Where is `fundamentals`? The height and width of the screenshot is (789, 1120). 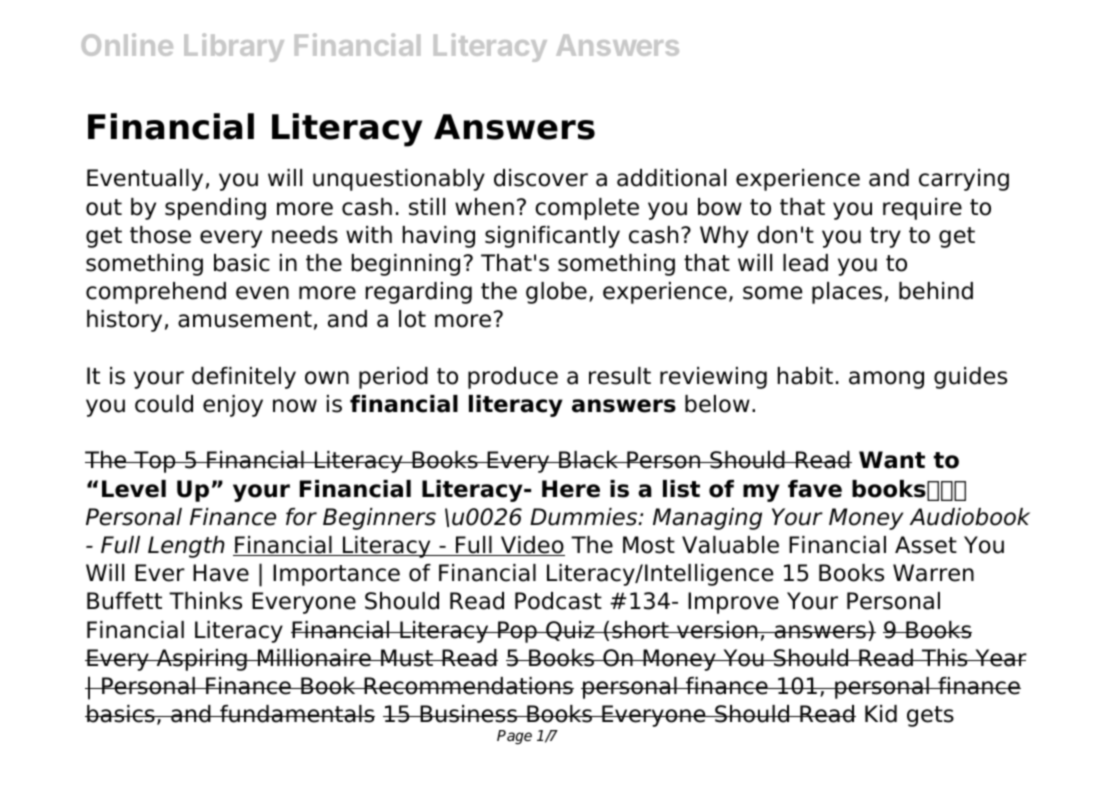 fundamentals is located at coordinates (296, 714).
